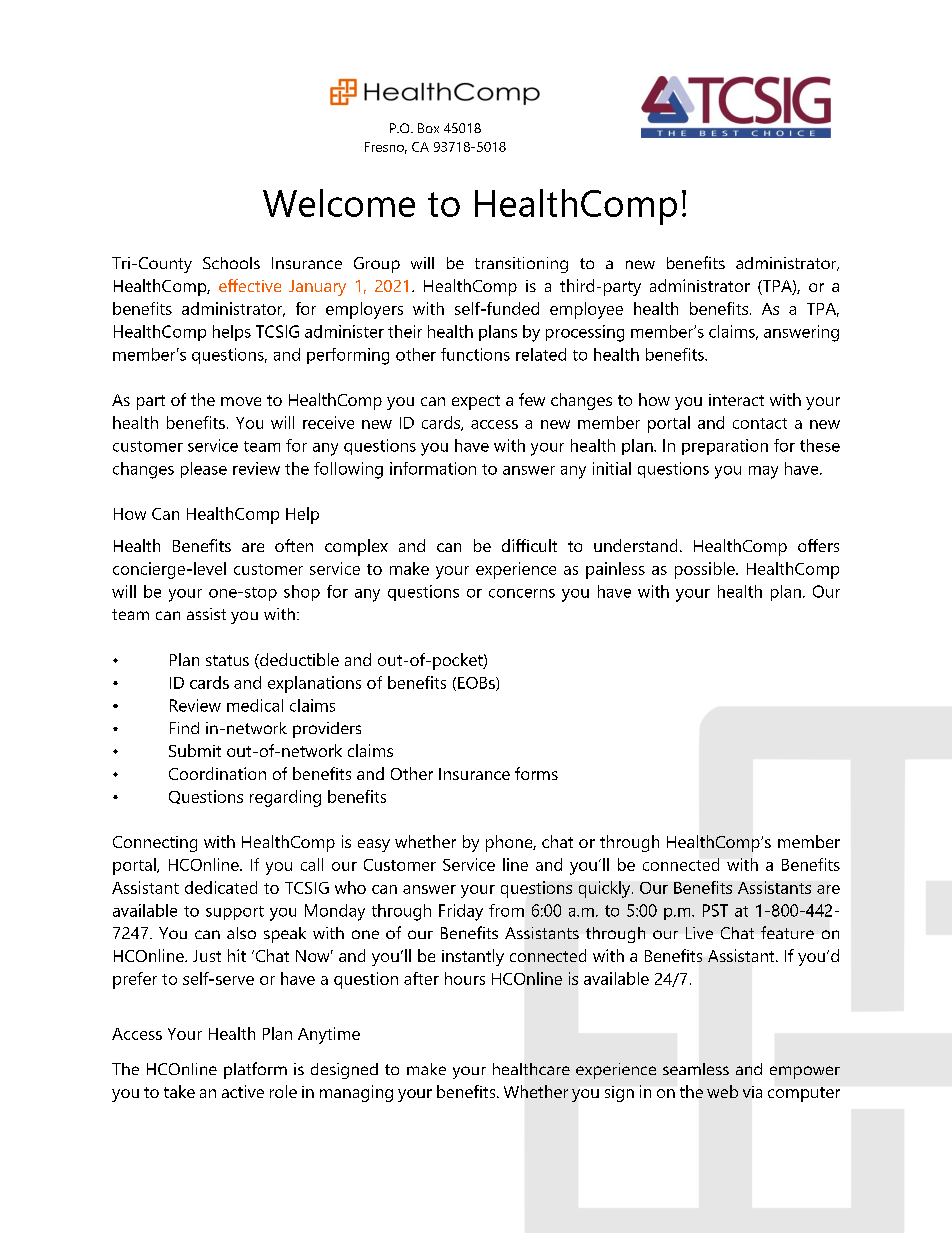 The width and height of the screenshot is (952, 1233). I want to click on Coordination, so click(217, 773).
